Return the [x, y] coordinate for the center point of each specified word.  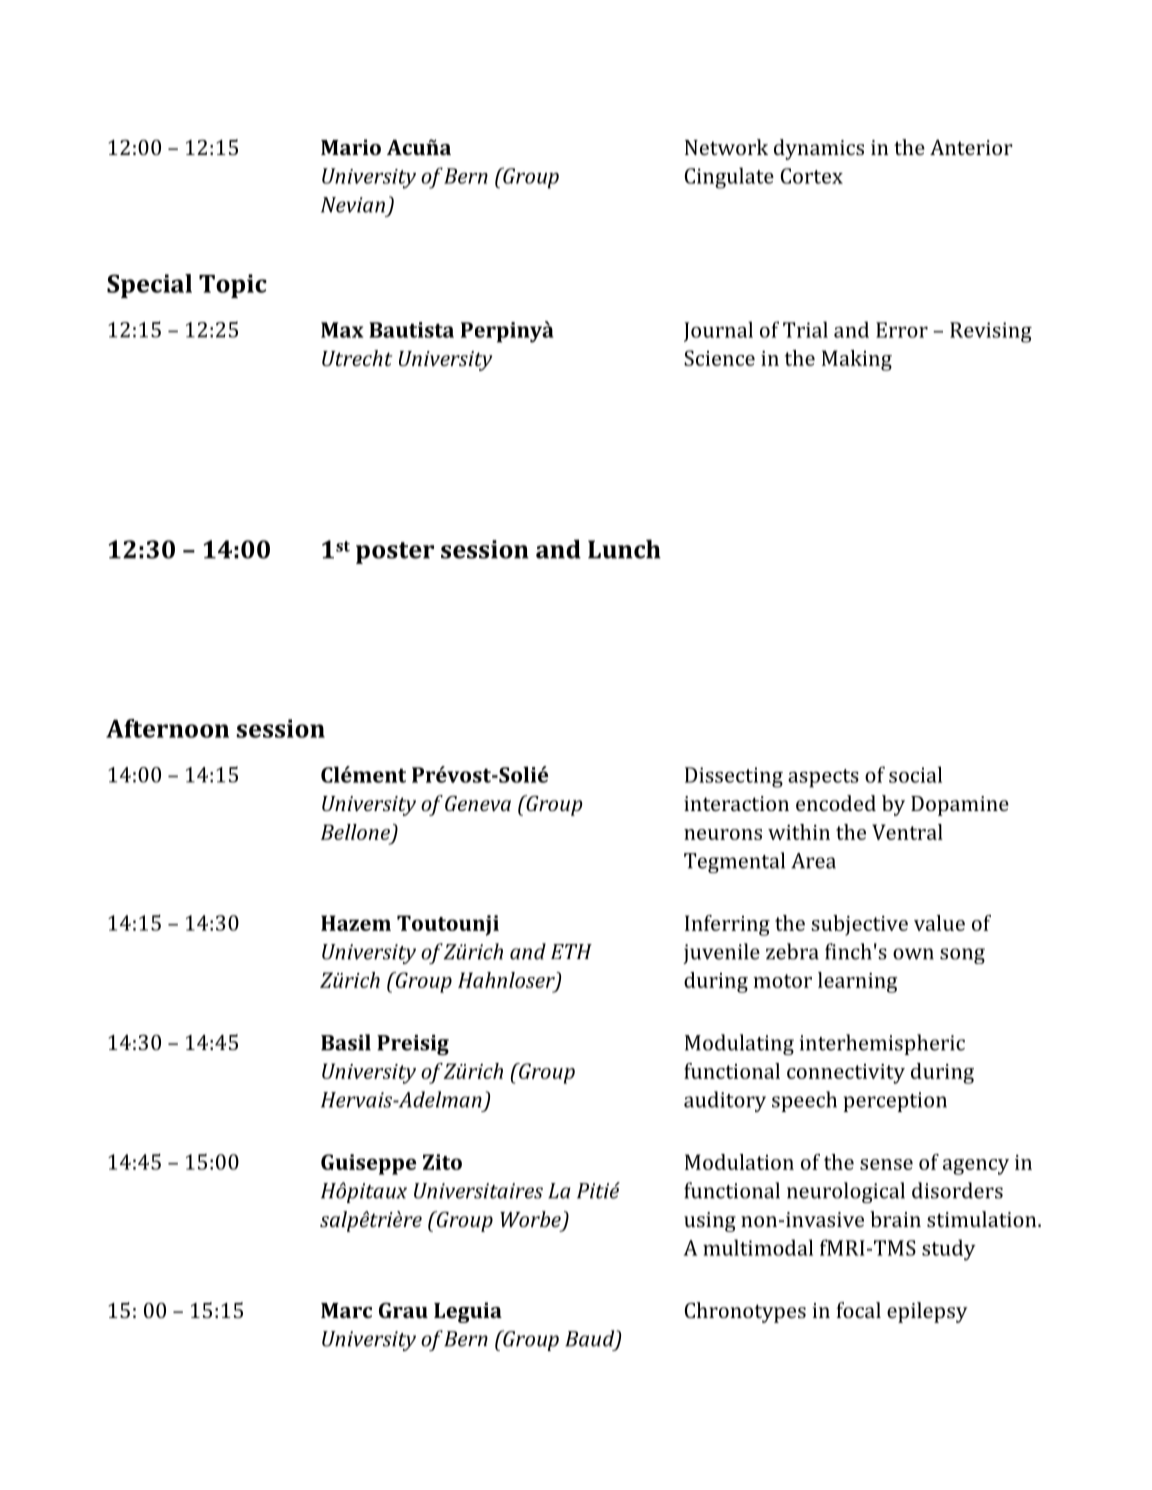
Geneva [478, 803]
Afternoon [167, 728]
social [915, 774]
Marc [346, 1310]
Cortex [812, 176]
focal [858, 1310]
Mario [351, 147]
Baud [591, 1339]
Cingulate [729, 178]
